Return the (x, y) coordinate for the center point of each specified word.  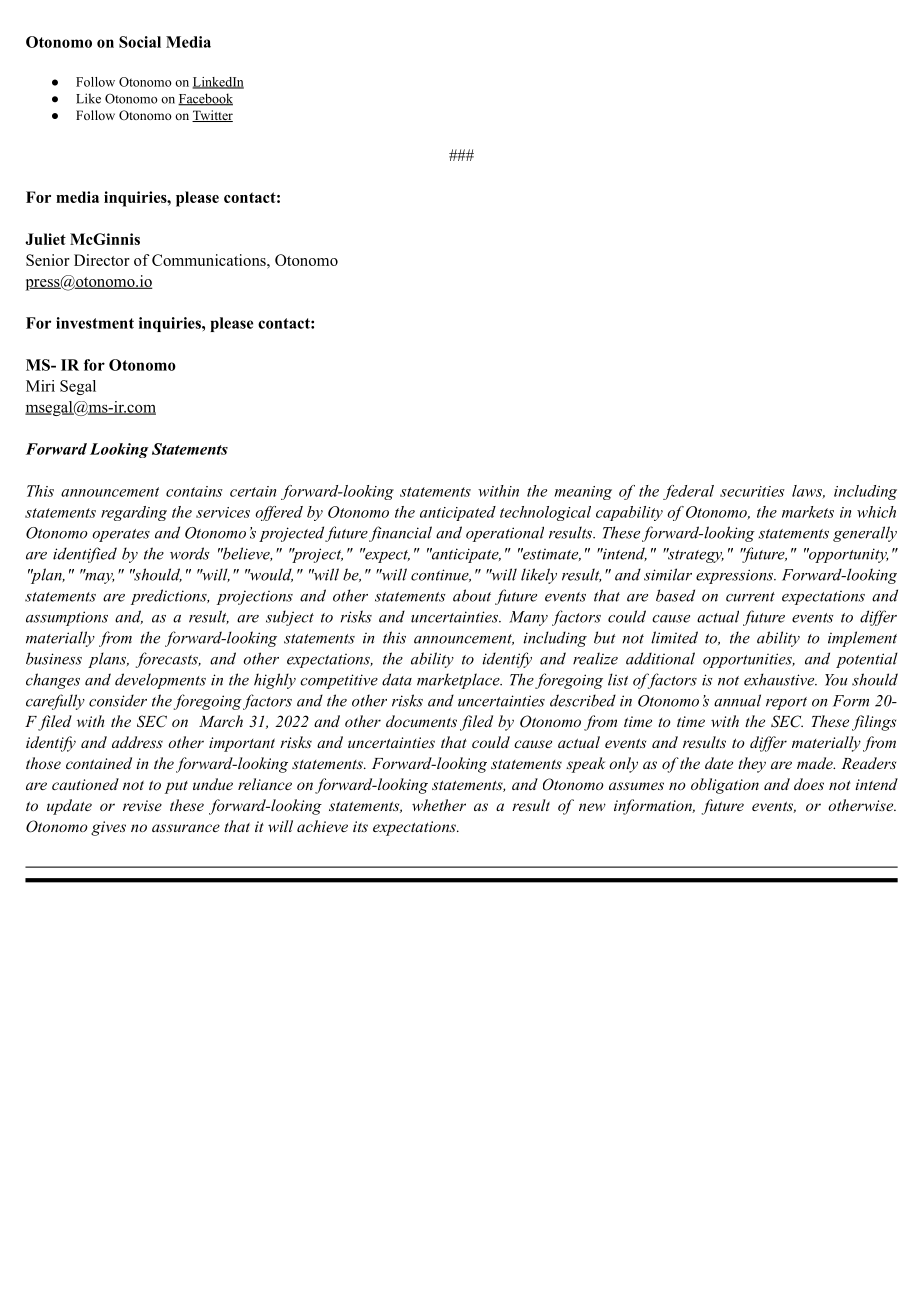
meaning (583, 493)
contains (194, 491)
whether (439, 805)
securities (752, 491)
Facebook (205, 99)
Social (140, 42)
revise (142, 805)
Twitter (212, 116)
